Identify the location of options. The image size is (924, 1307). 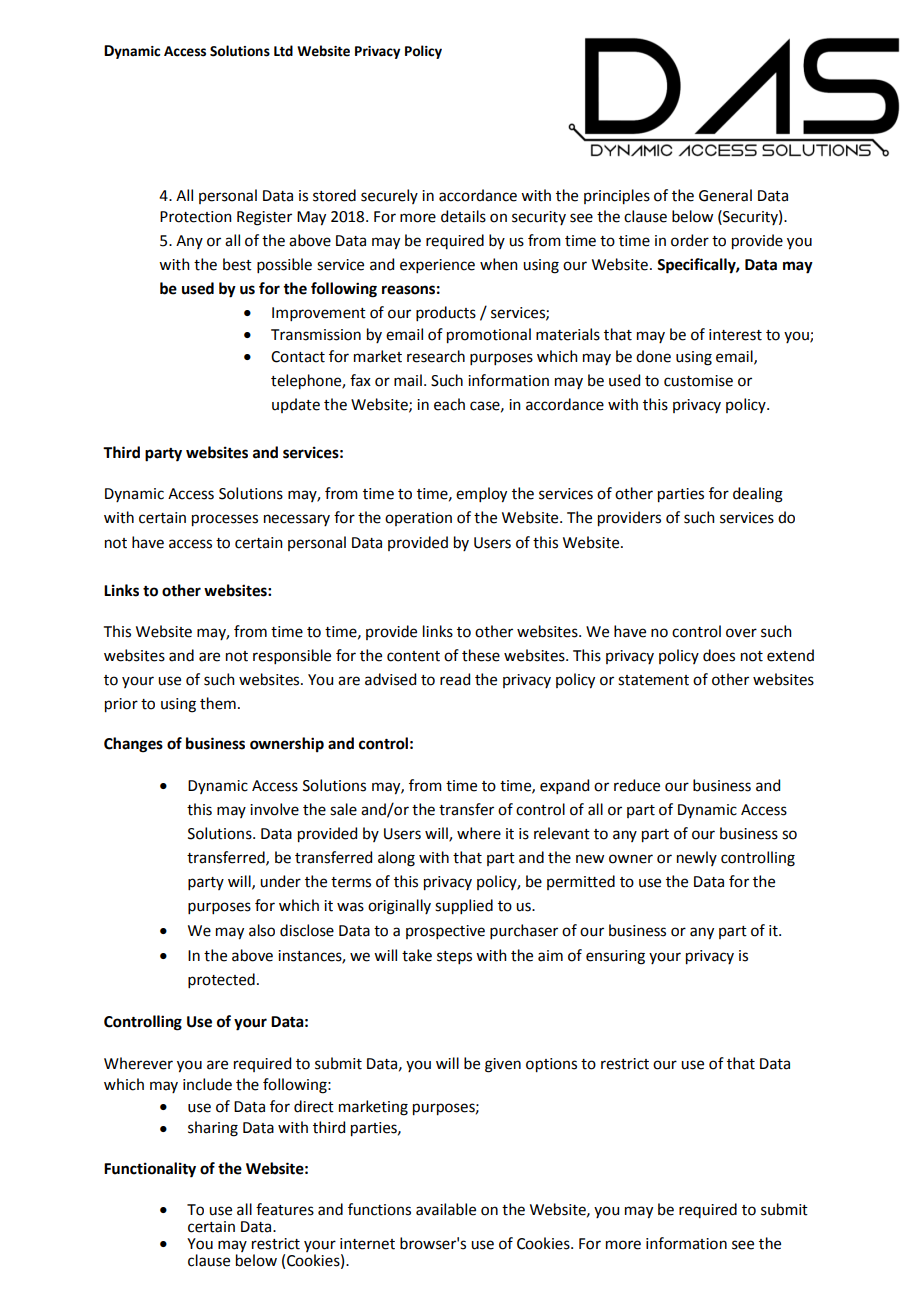
(551, 1065).
